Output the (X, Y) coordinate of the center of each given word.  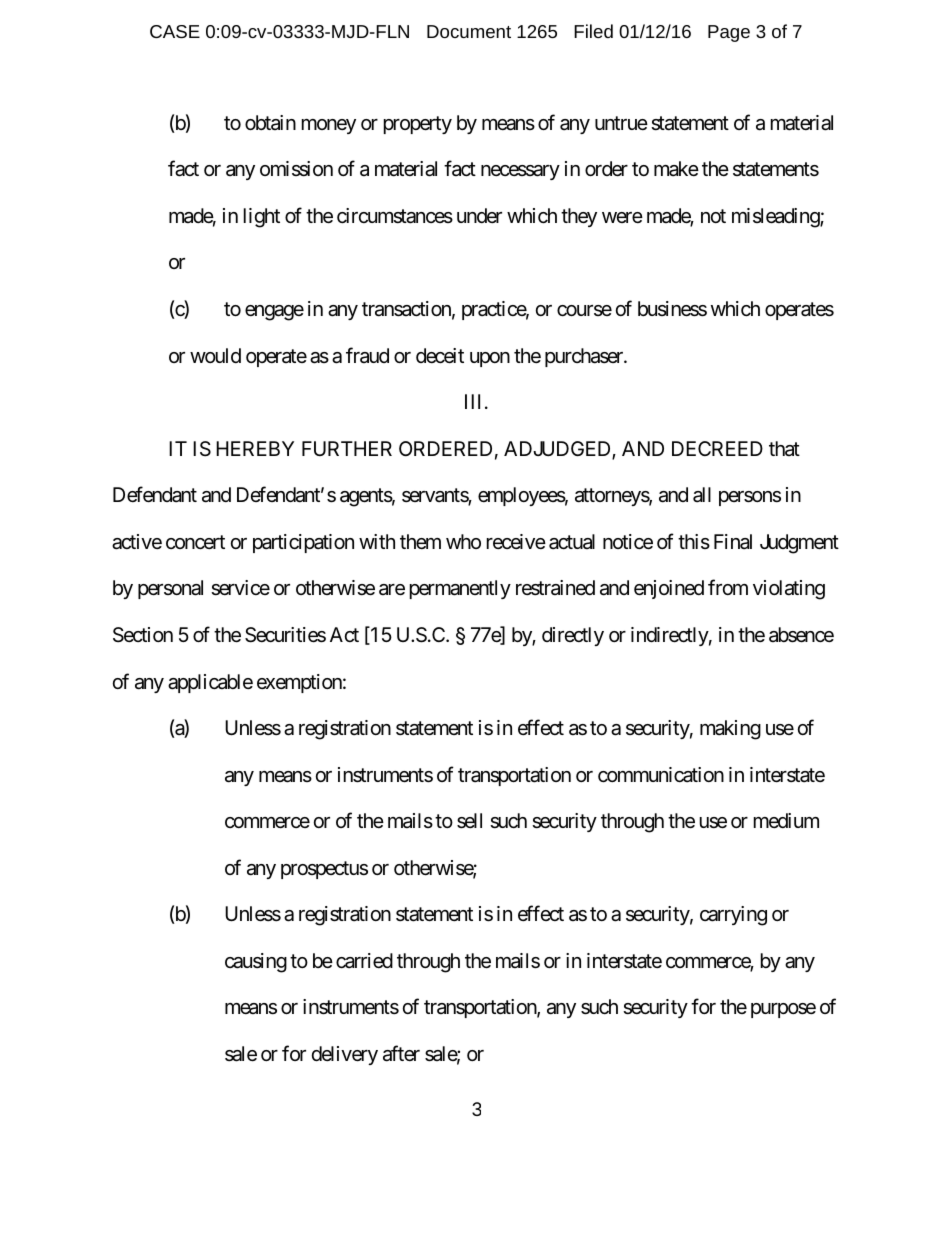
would (215, 355)
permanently (460, 589)
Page (729, 33)
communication (661, 775)
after (401, 1053)
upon (490, 359)
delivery (345, 1055)
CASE (175, 31)
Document (469, 31)
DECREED (717, 448)
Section (143, 635)
